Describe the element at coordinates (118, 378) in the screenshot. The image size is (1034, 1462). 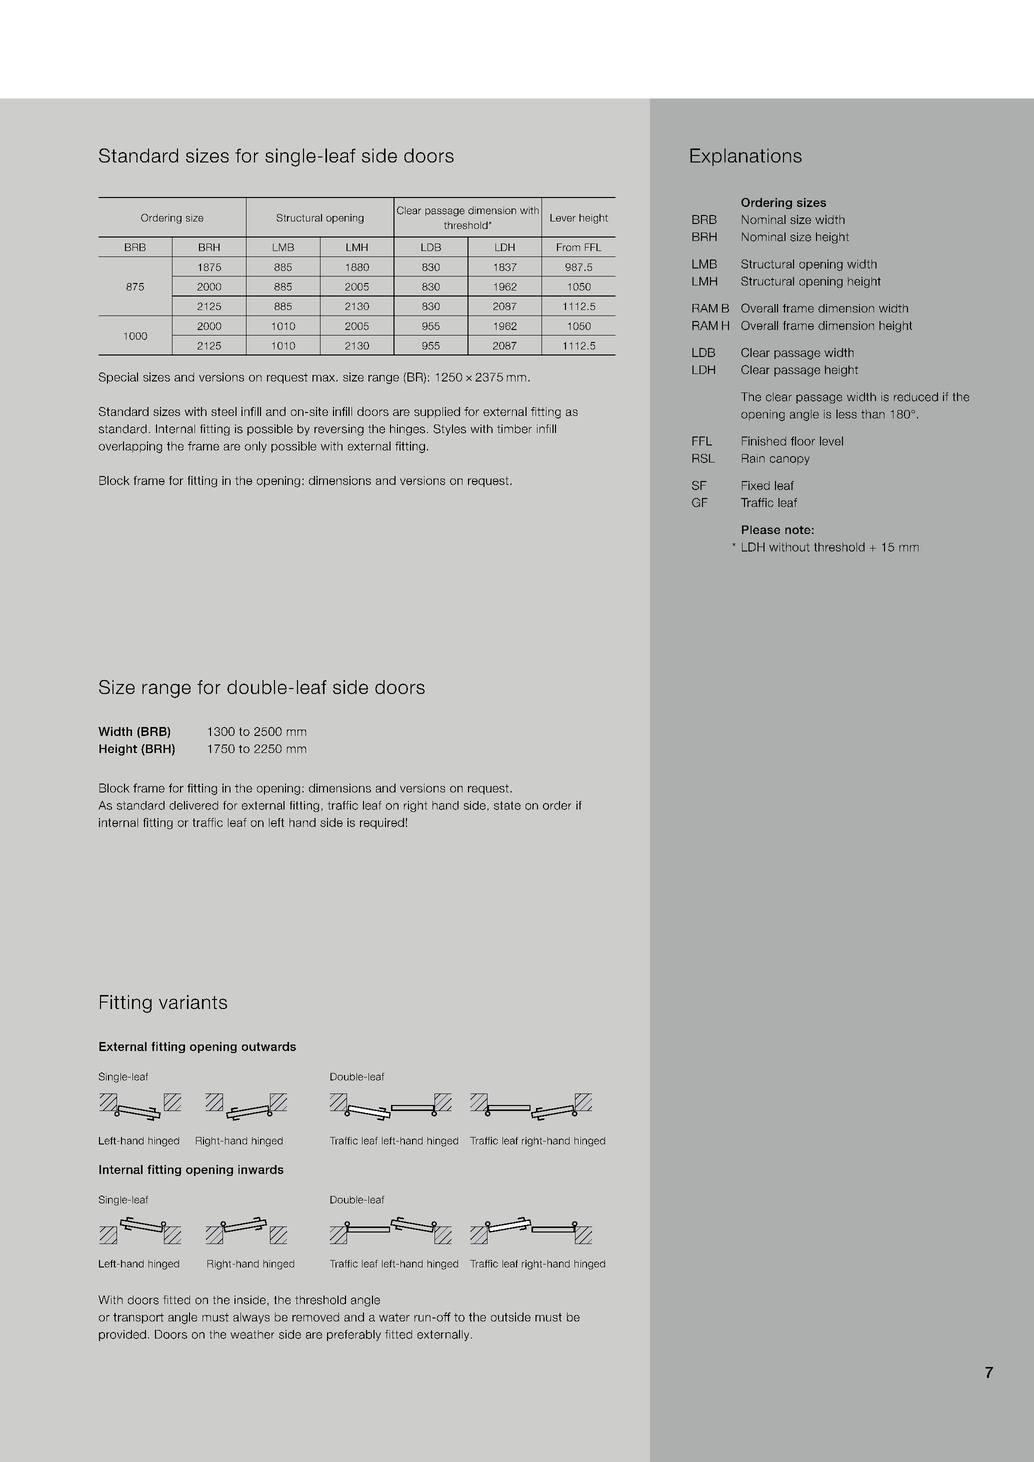
I see `Special` at that location.
